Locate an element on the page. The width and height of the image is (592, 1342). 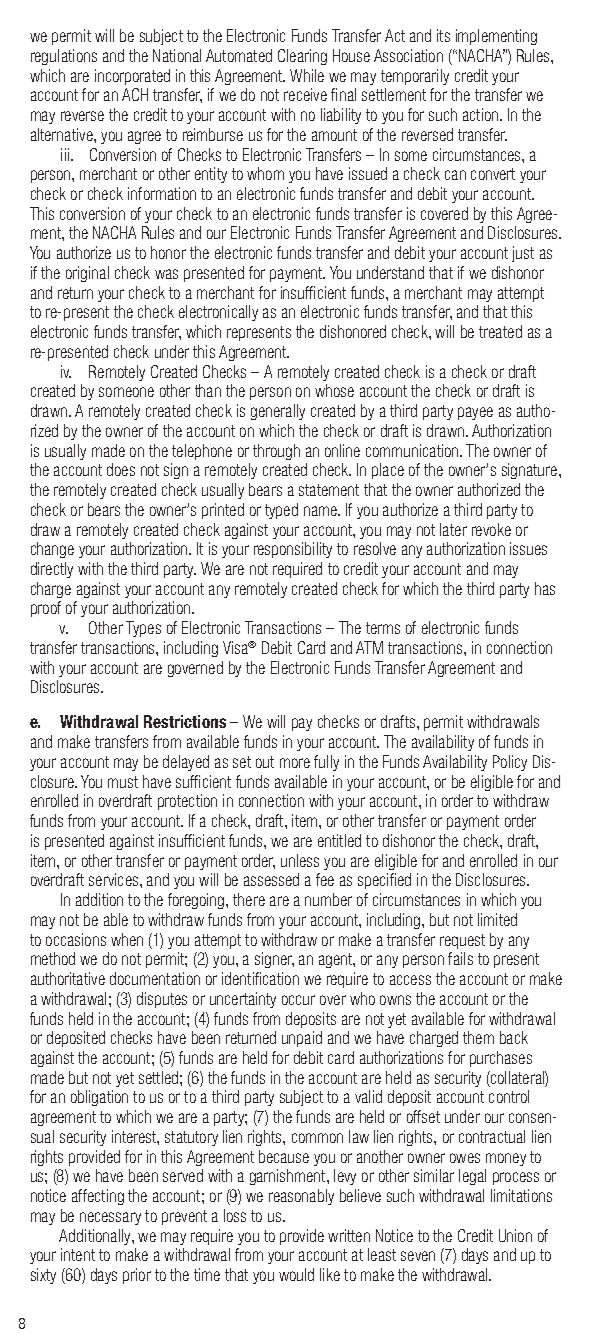
necessary is located at coordinates (110, 1218).
